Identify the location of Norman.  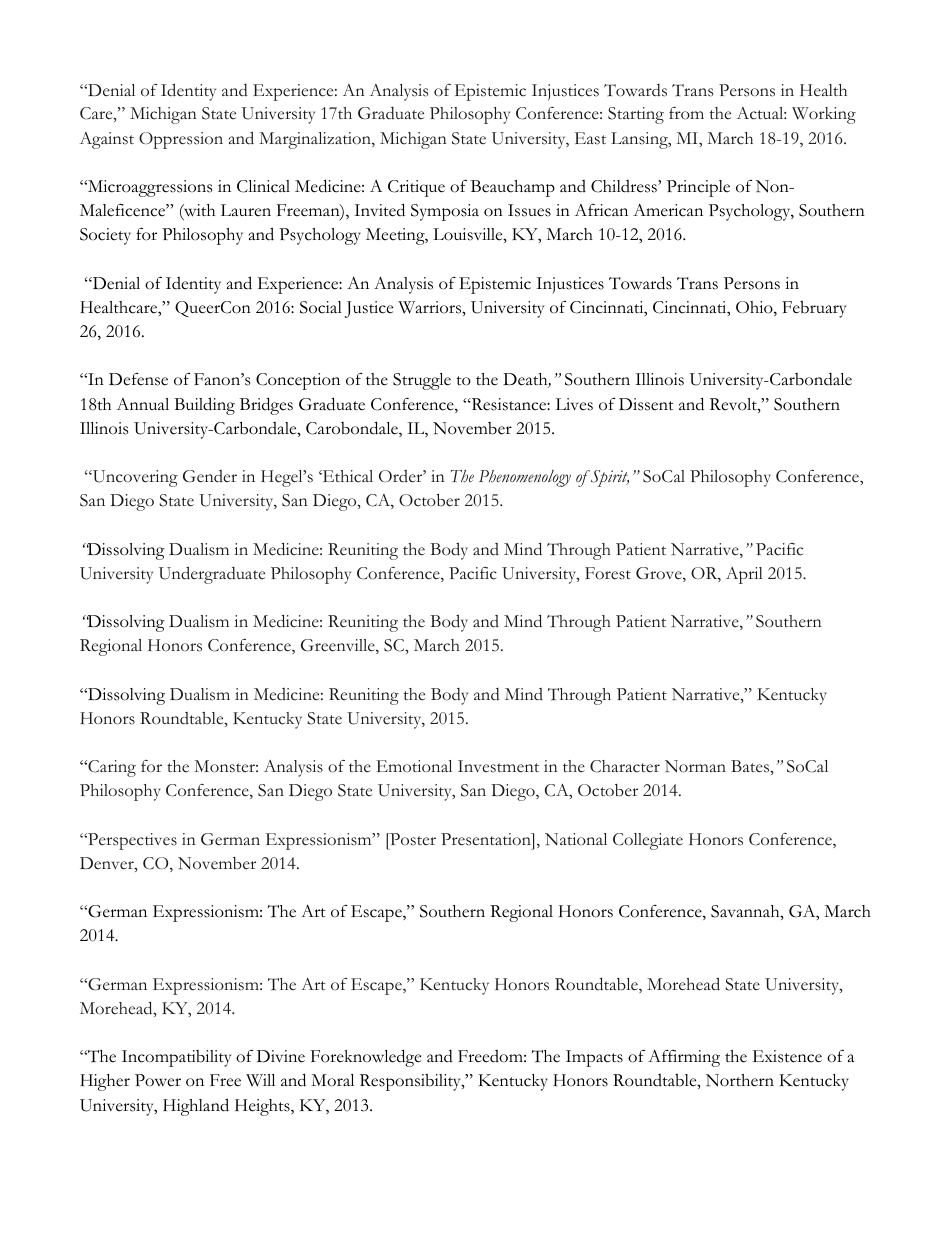
(695, 766).
